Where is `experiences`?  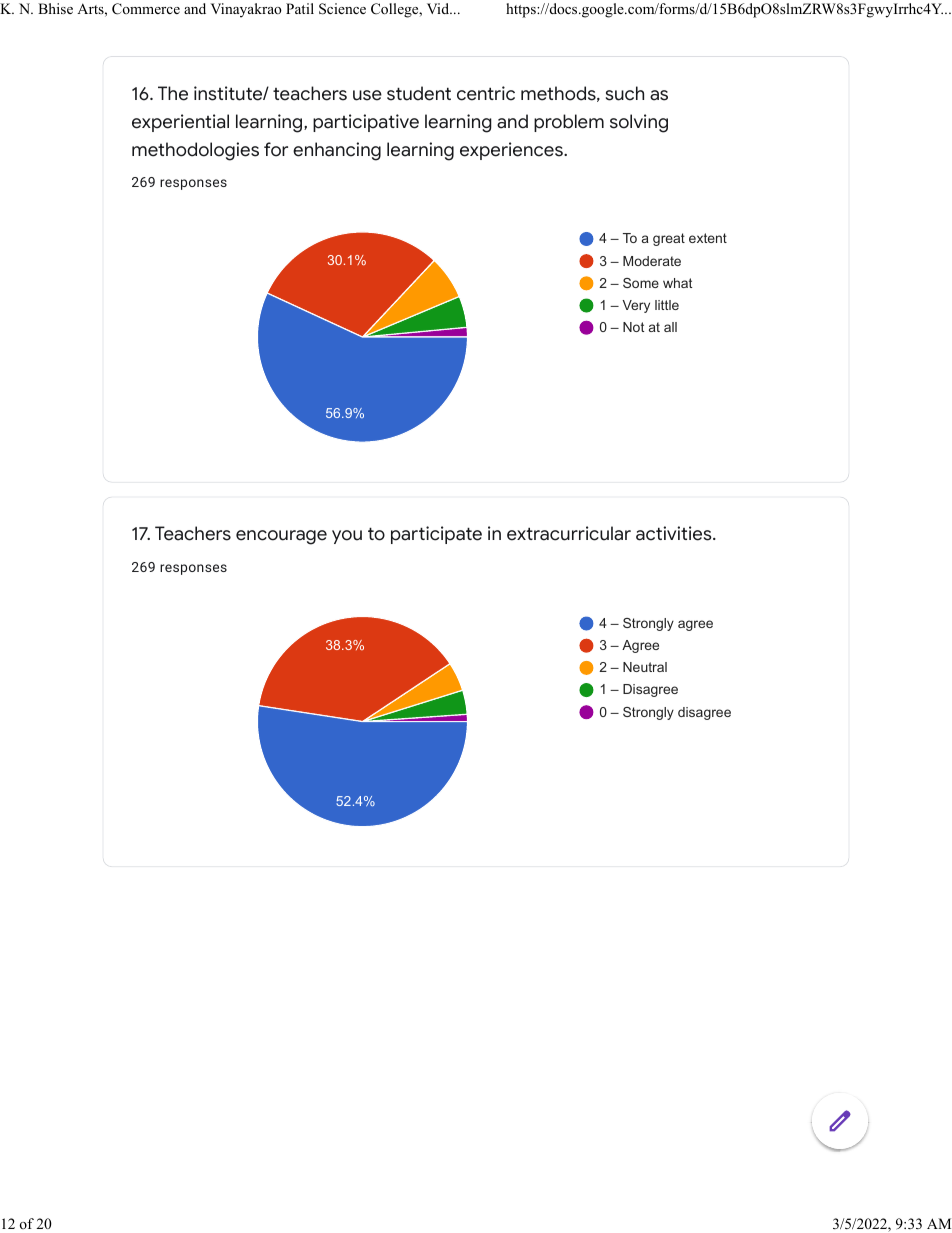
experiences is located at coordinates (512, 151).
